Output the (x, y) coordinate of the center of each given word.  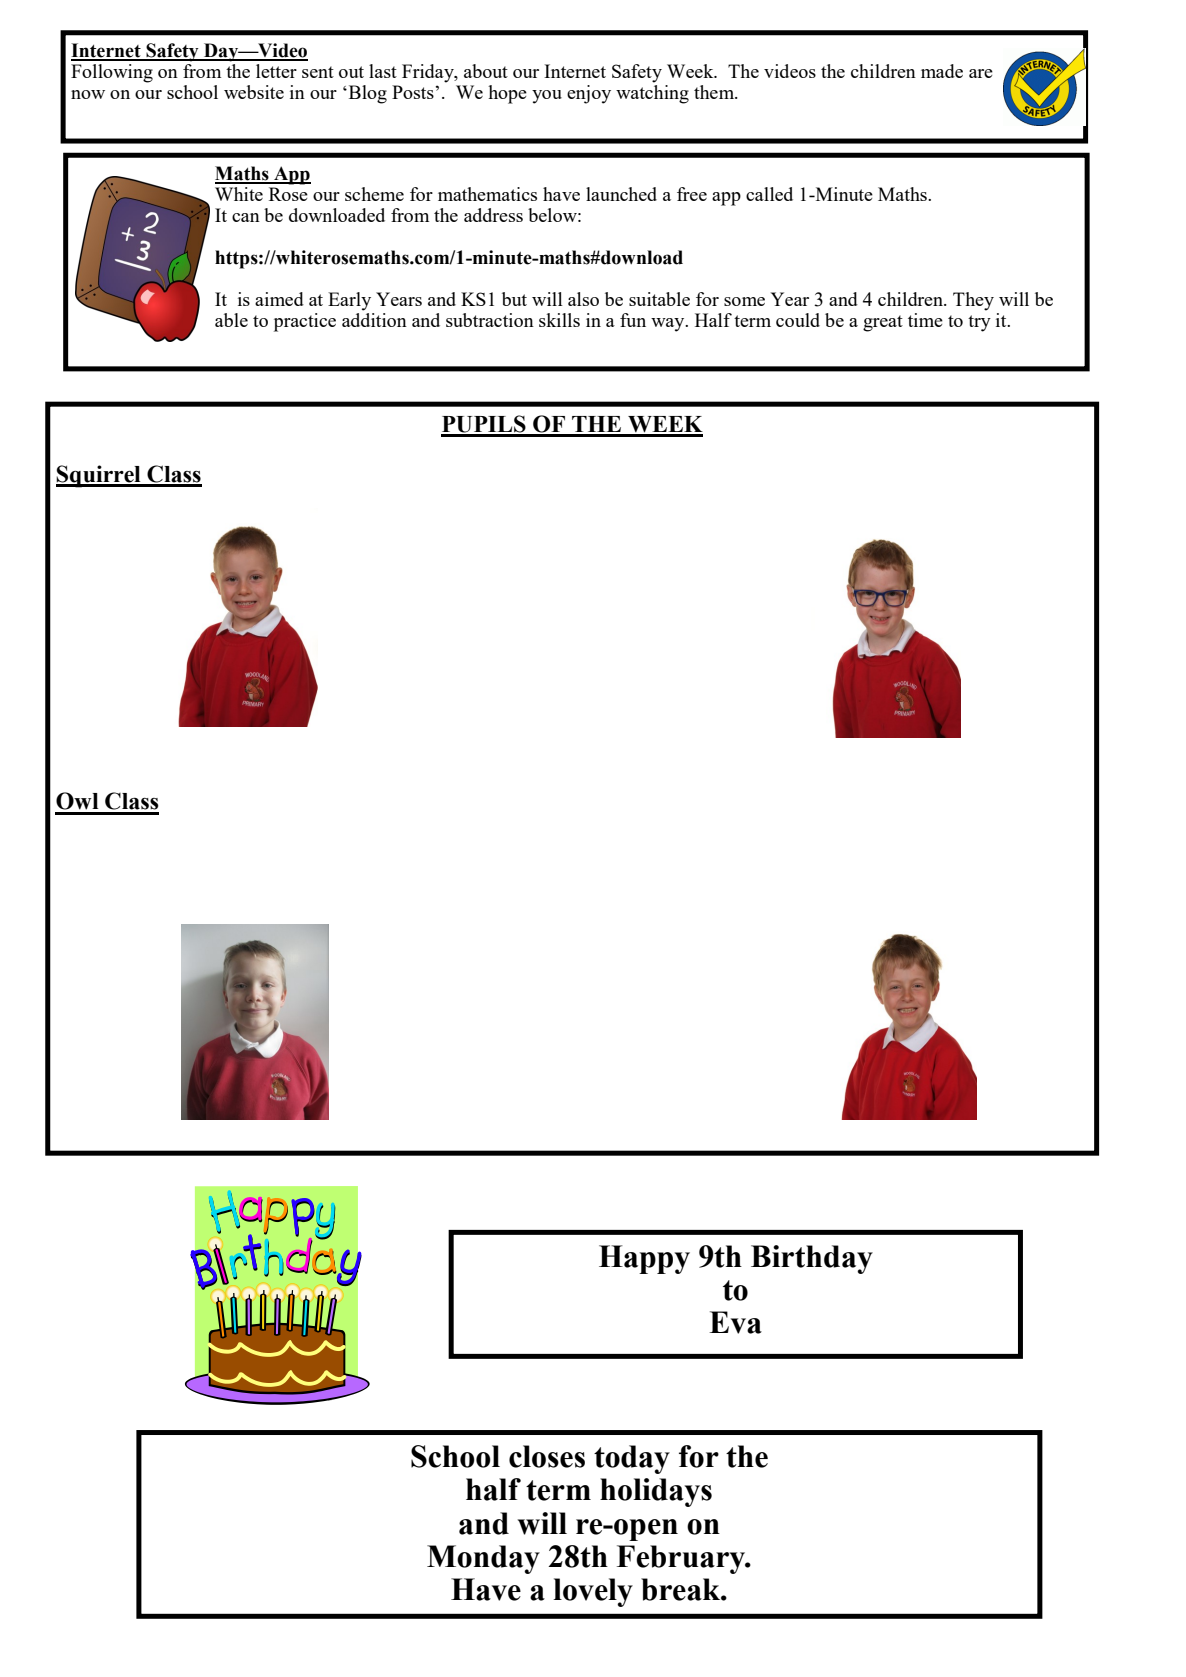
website (254, 92)
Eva (735, 1322)
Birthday (812, 1259)
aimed (279, 299)
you (547, 97)
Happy (644, 1259)
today (632, 1459)
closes (547, 1456)
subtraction (490, 320)
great (883, 323)
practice (305, 322)
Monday (483, 1559)
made (942, 71)
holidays (656, 1492)
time (925, 320)
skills (559, 320)
